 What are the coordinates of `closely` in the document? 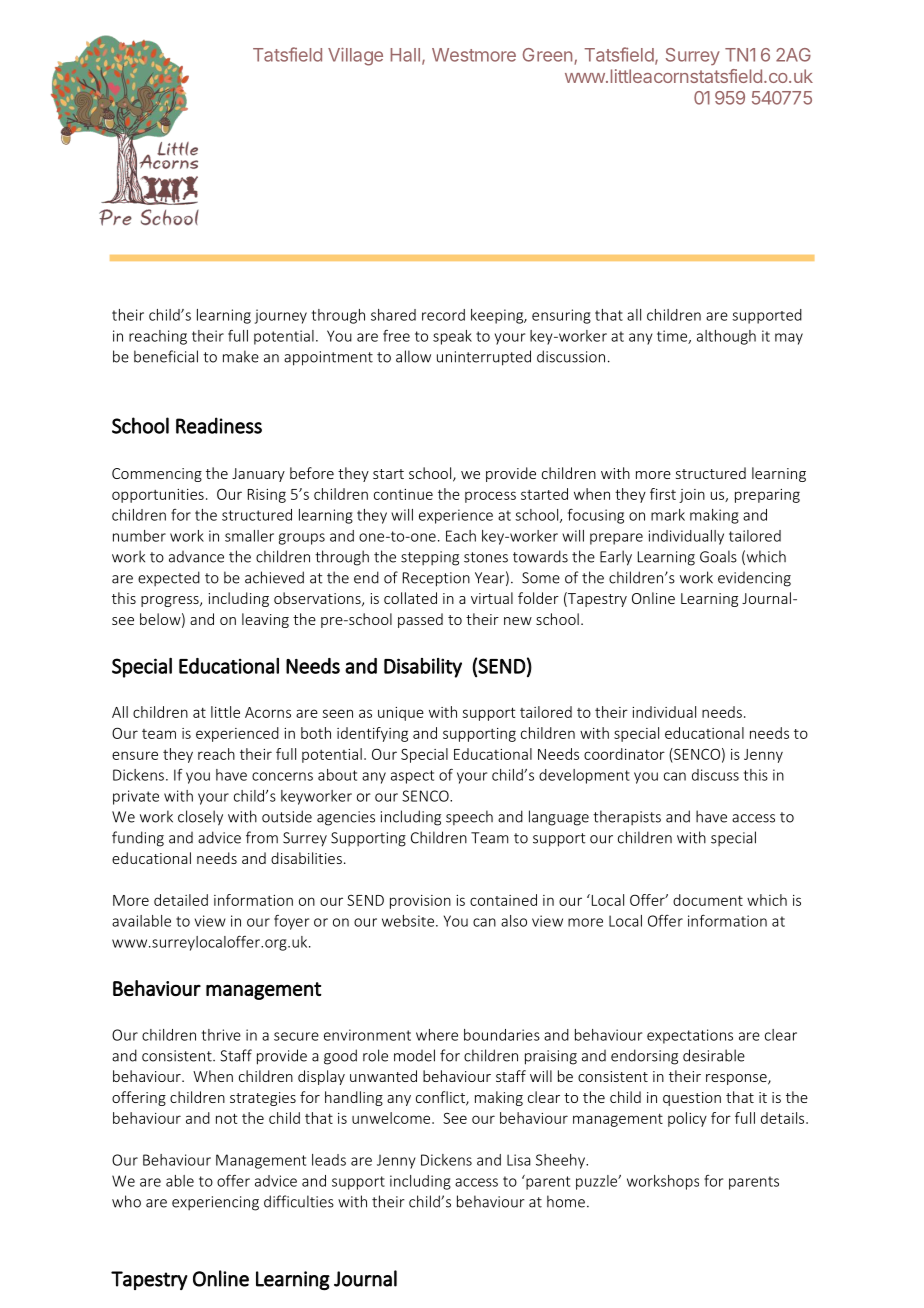 It's located at (200, 818).
